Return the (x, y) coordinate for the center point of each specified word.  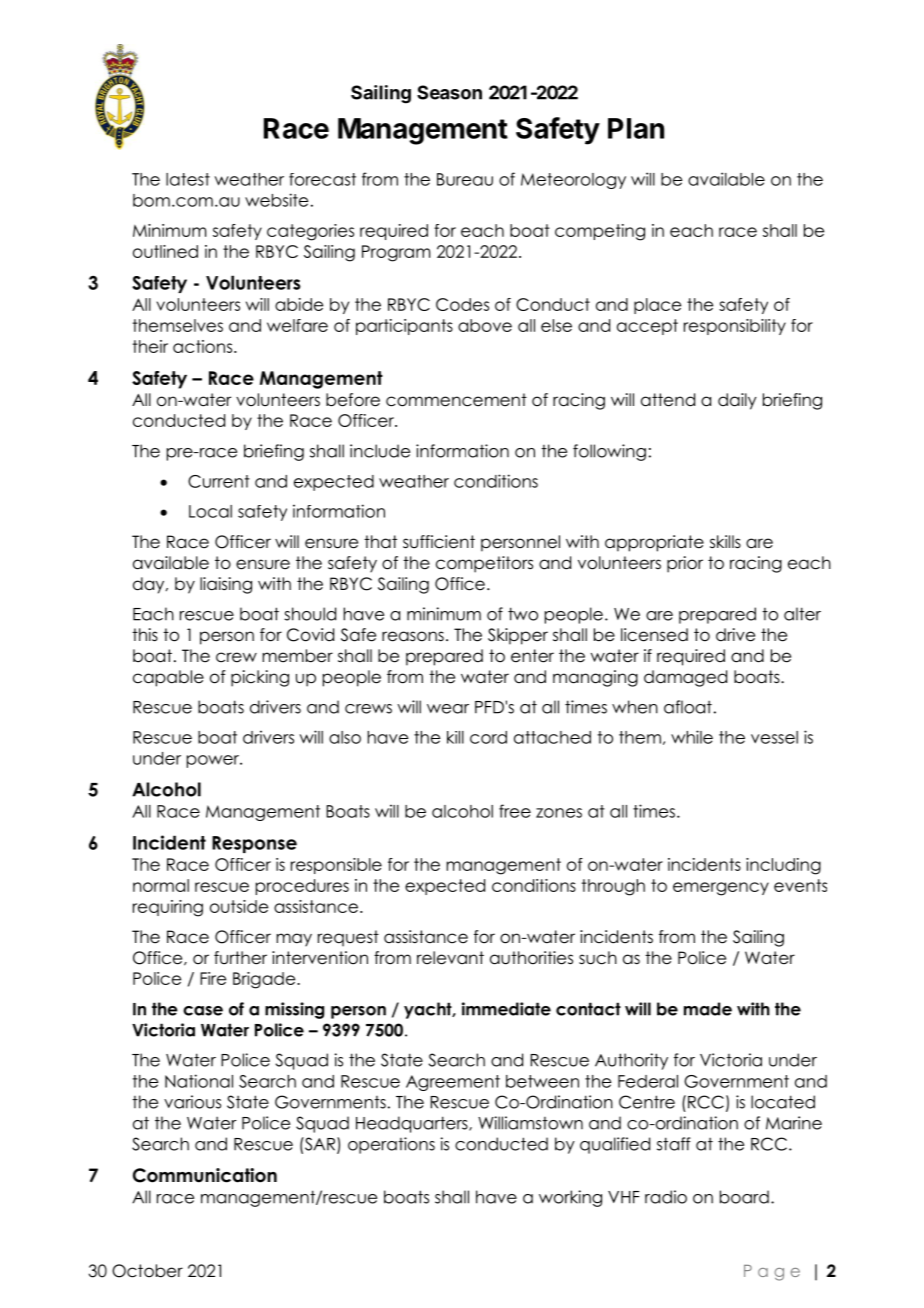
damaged (685, 678)
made (708, 1009)
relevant (450, 958)
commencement (456, 400)
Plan (636, 128)
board (744, 1197)
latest (188, 179)
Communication (205, 1175)
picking (260, 678)
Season (449, 92)
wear (448, 709)
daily (737, 401)
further (240, 958)
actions (204, 346)
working (570, 1198)
